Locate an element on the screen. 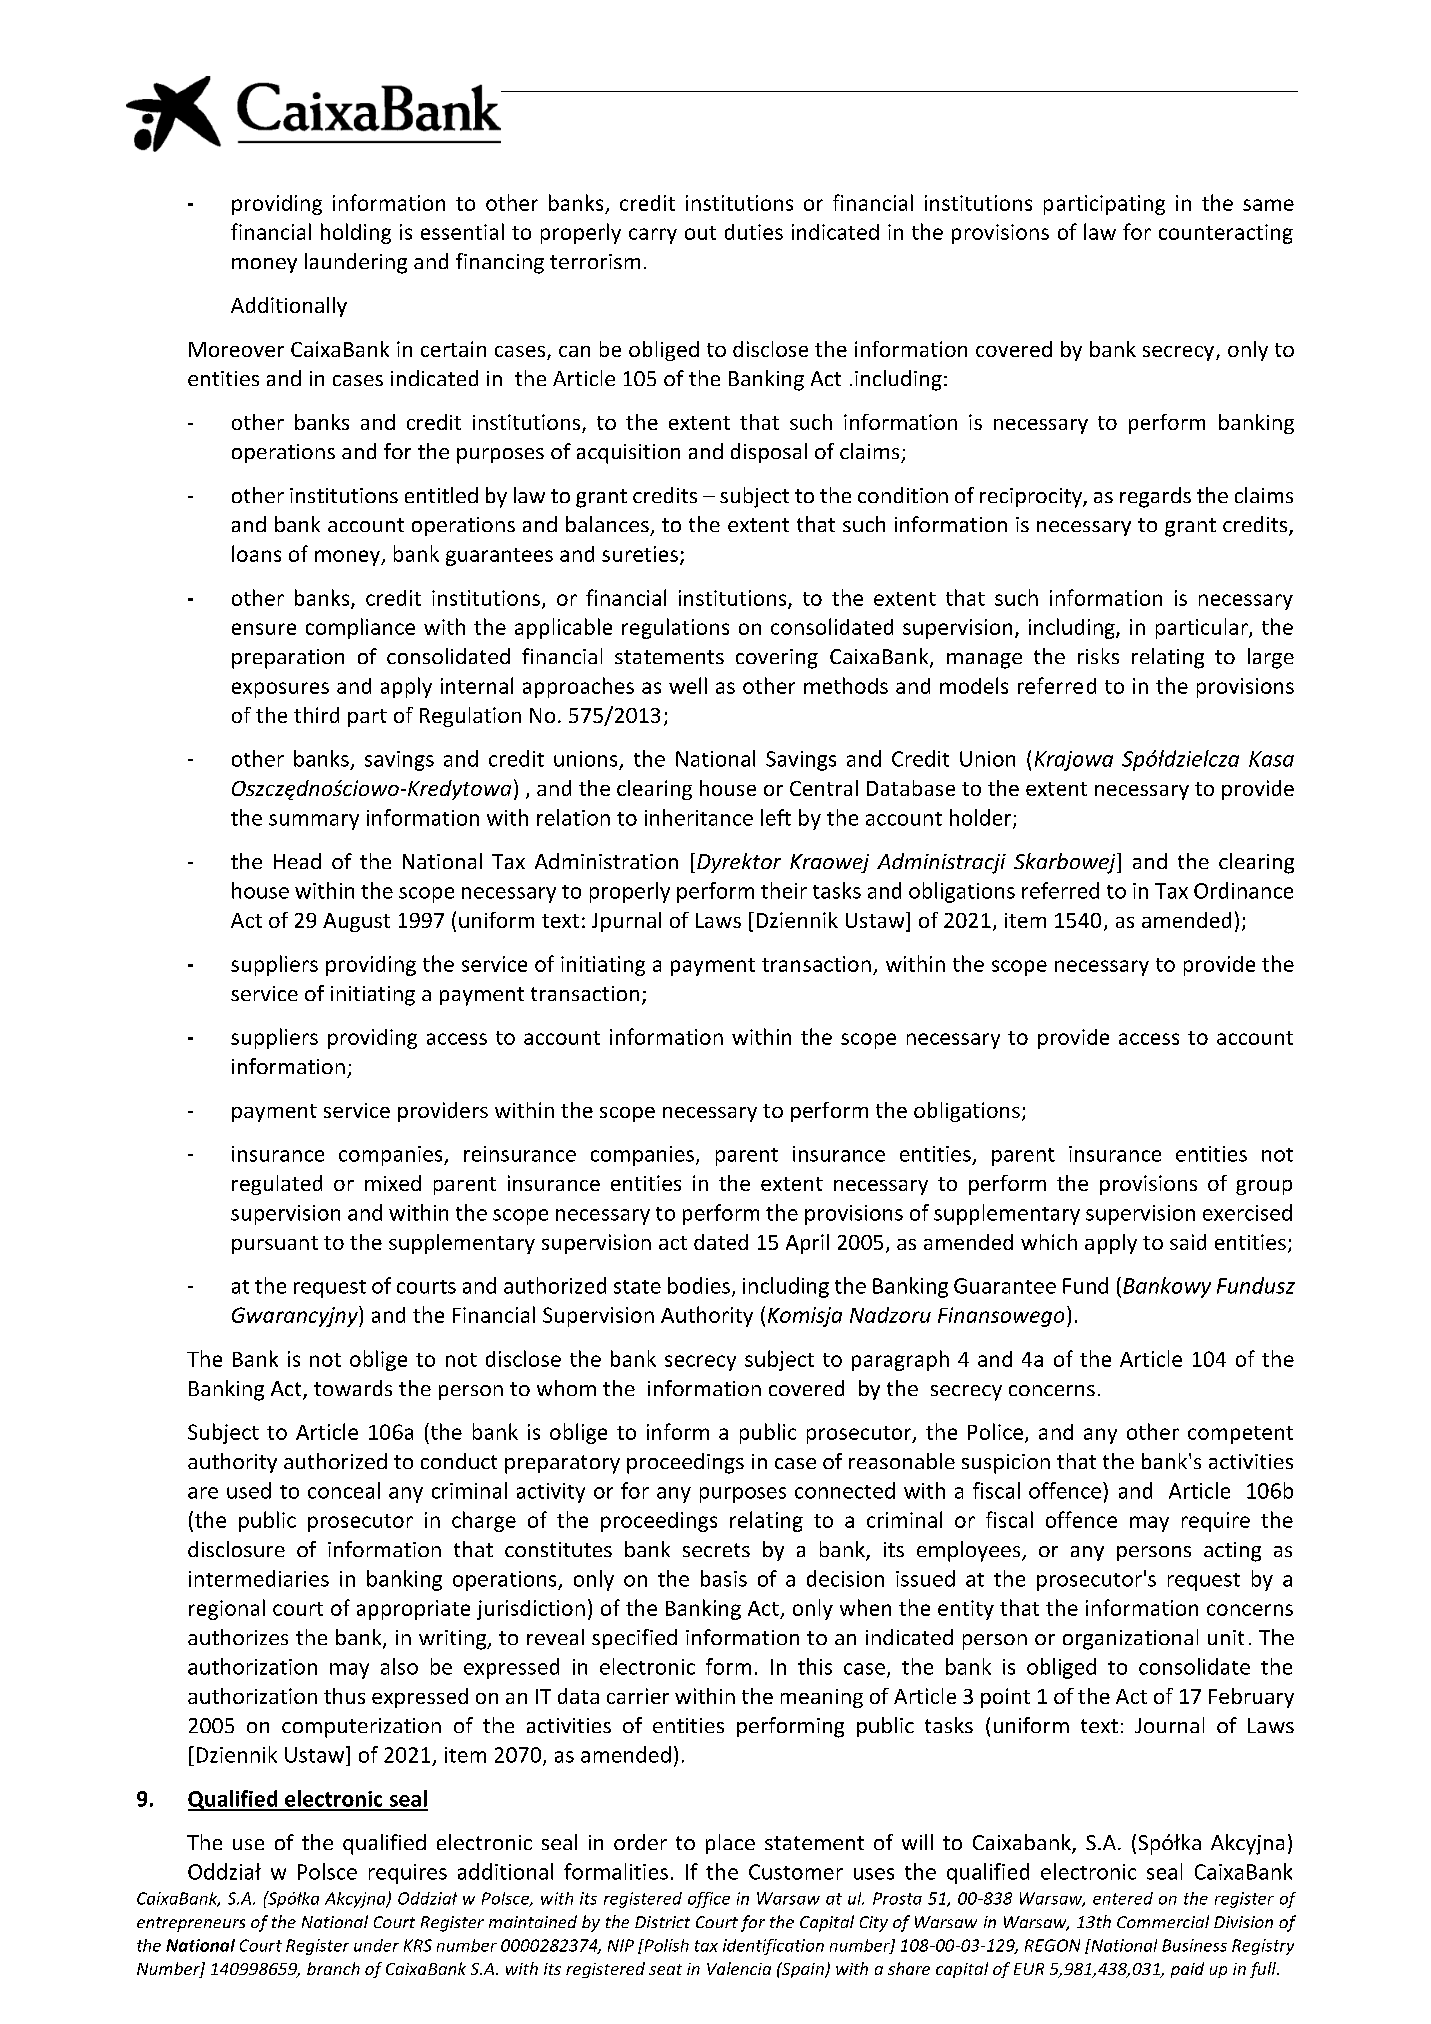 The width and height of the screenshot is (1431, 2024). Ordinance is located at coordinates (1243, 890).
